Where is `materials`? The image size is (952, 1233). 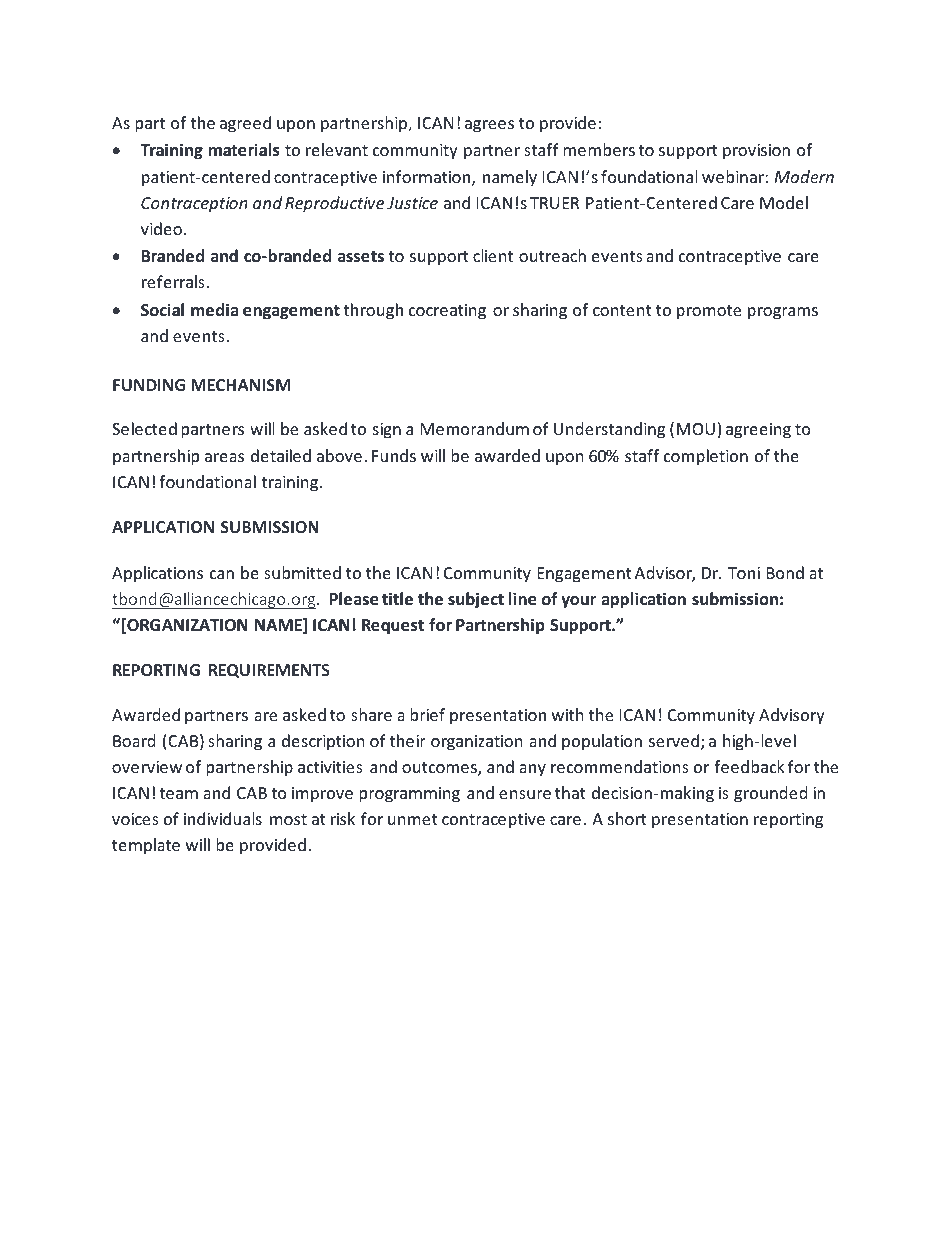 materials is located at coordinates (244, 150).
